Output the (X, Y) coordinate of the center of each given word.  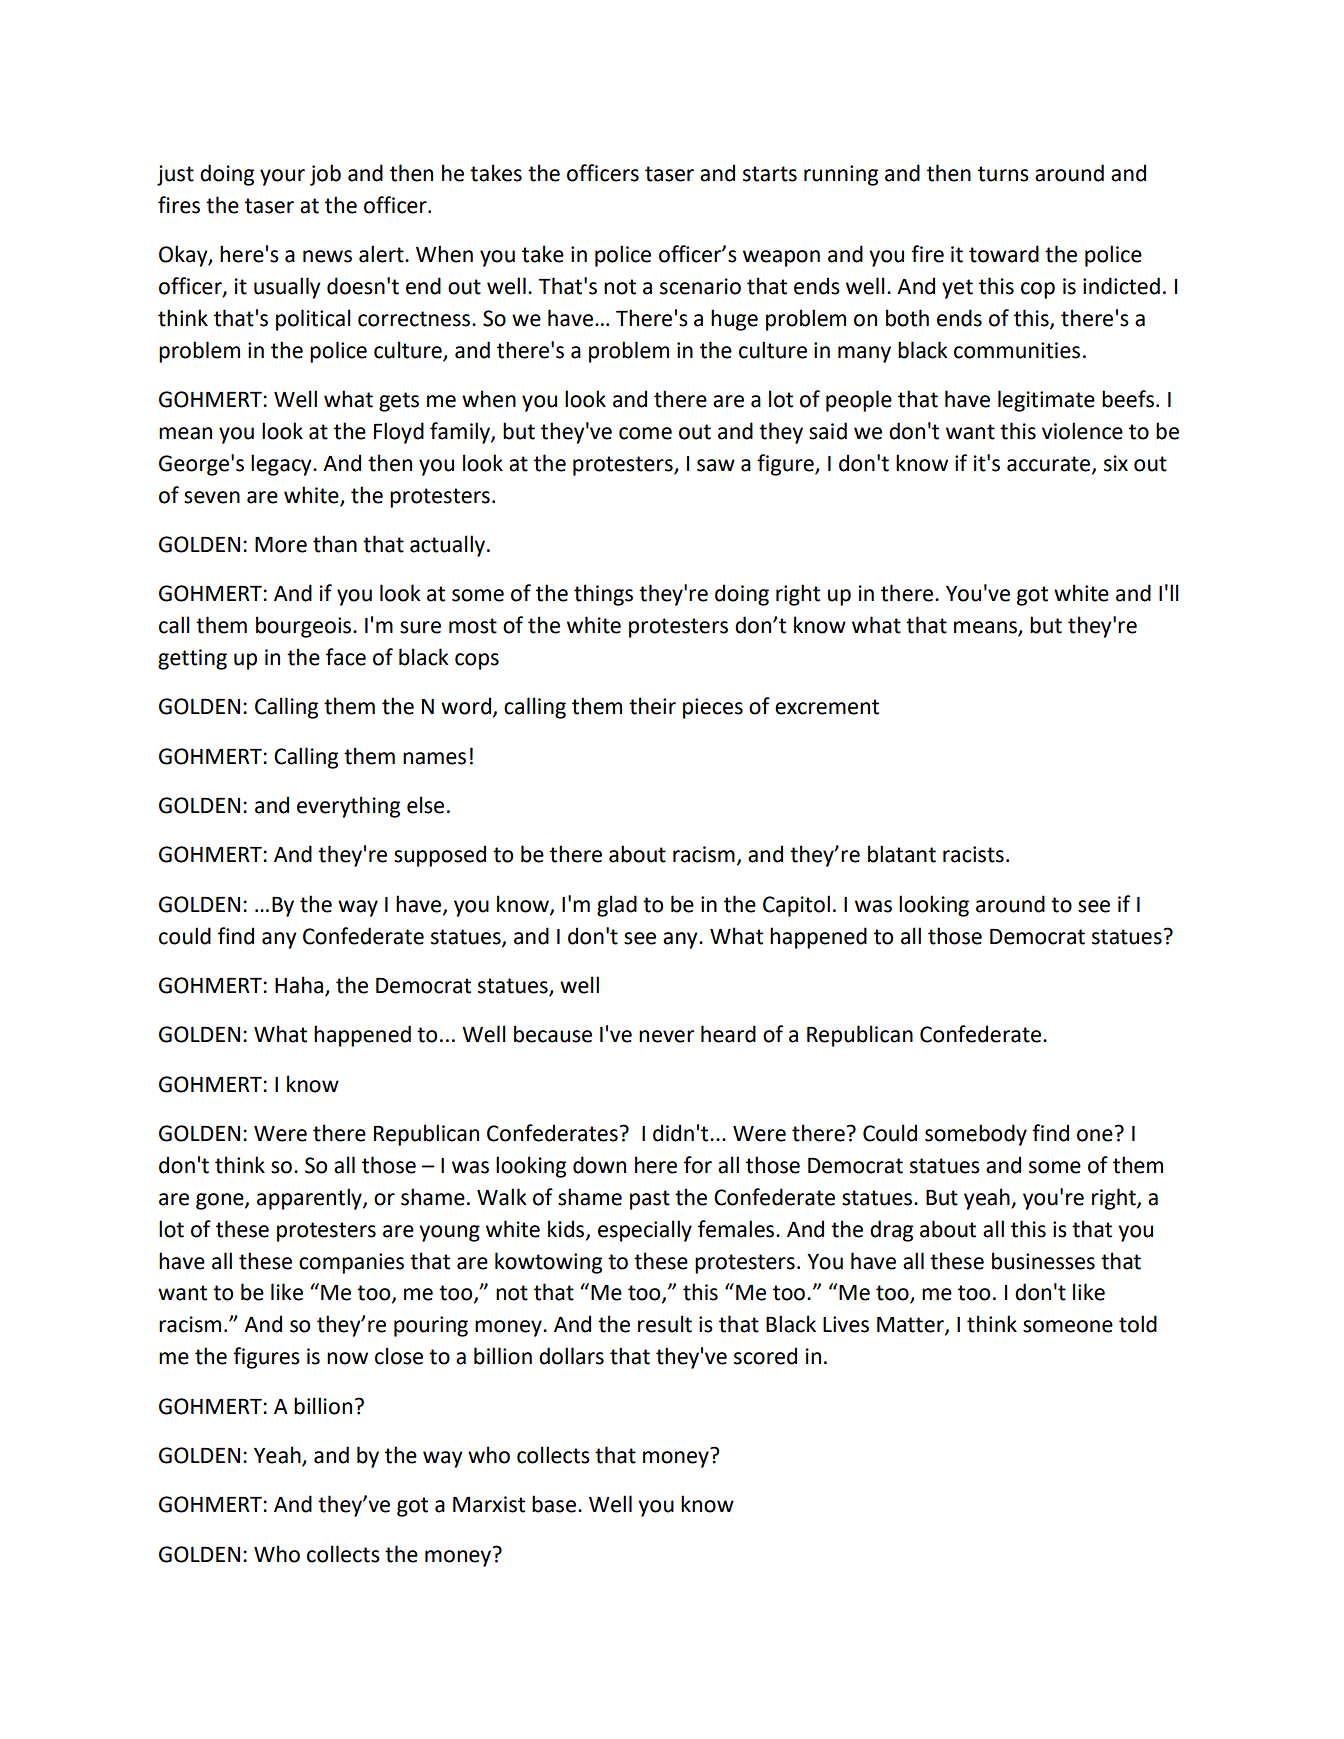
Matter (911, 1326)
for (698, 1165)
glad (617, 906)
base (554, 1504)
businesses (1043, 1261)
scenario (700, 286)
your (282, 177)
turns (1003, 174)
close (399, 1356)
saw (716, 465)
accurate (1050, 464)
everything (348, 807)
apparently (310, 1199)
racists (973, 854)
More (281, 545)
